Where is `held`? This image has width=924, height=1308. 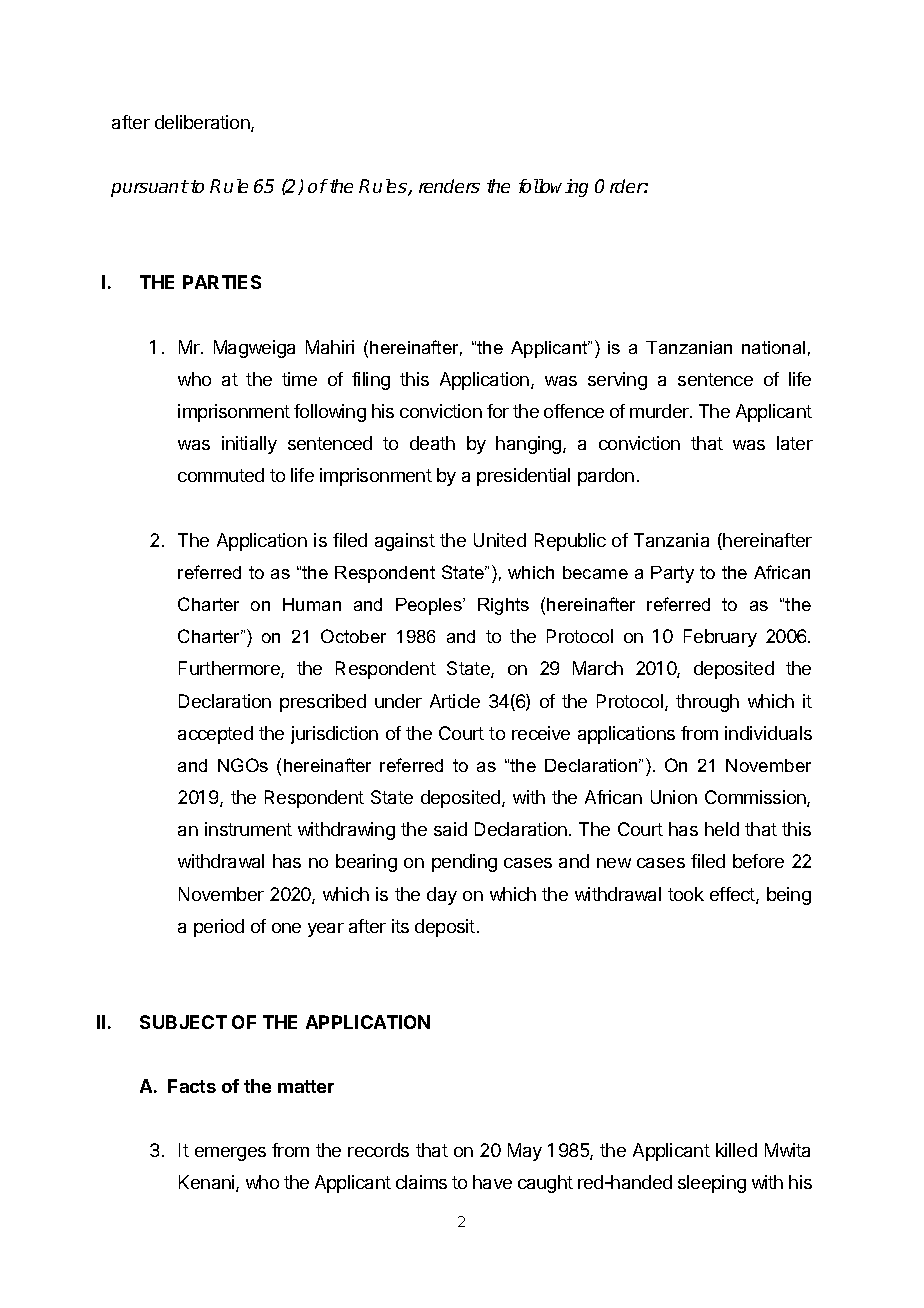 held is located at coordinates (722, 829).
